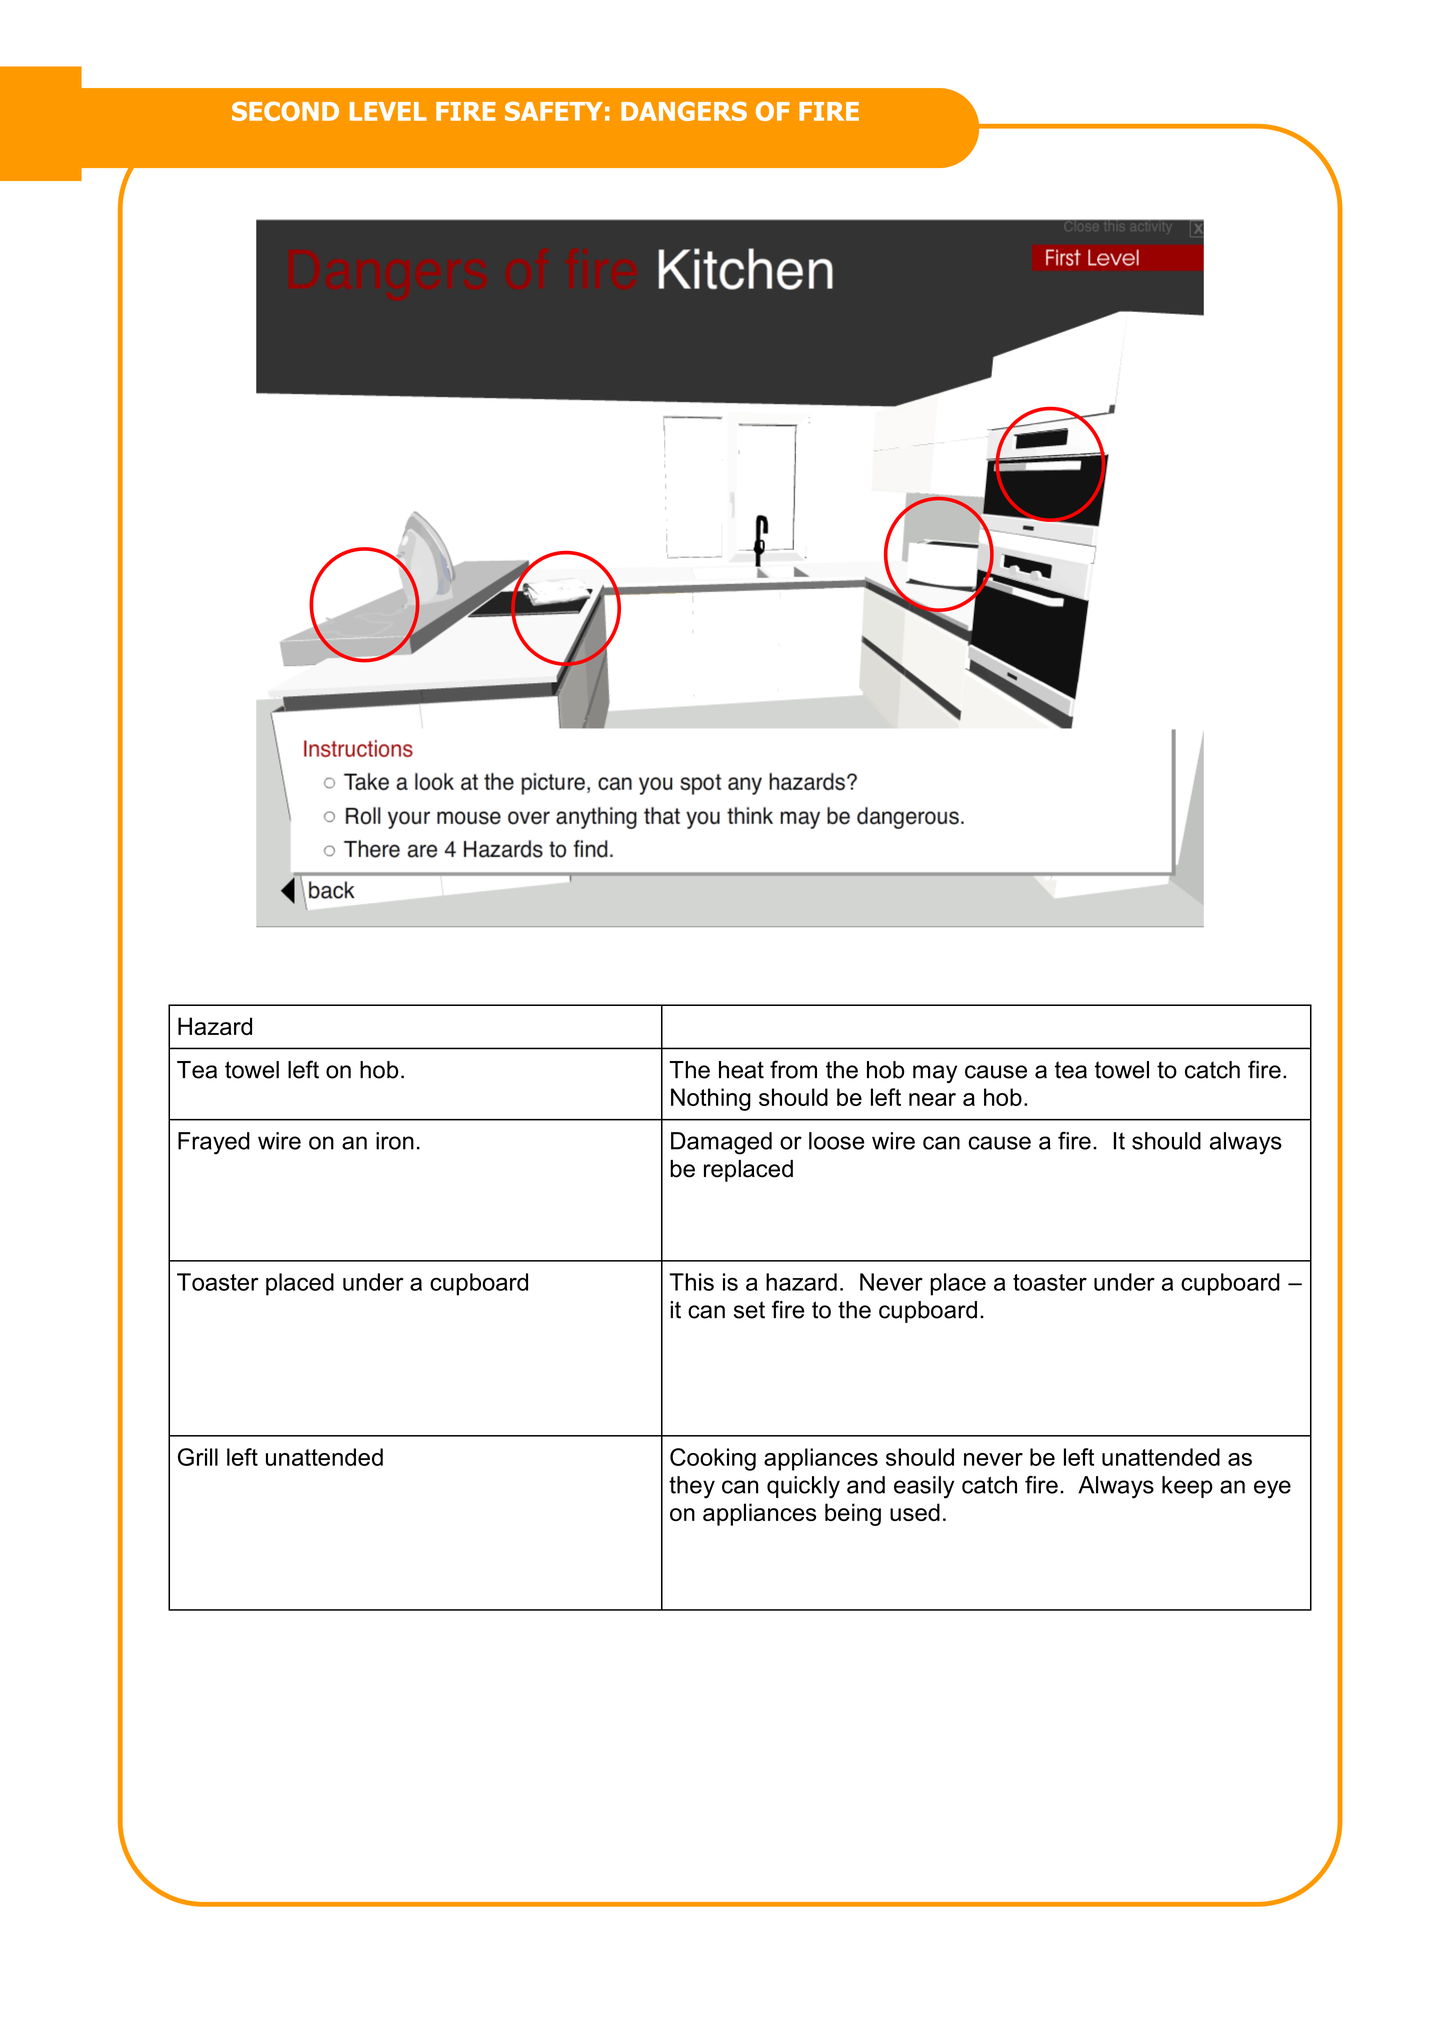 The image size is (1429, 2021). I want to click on Grill, so click(198, 1457).
